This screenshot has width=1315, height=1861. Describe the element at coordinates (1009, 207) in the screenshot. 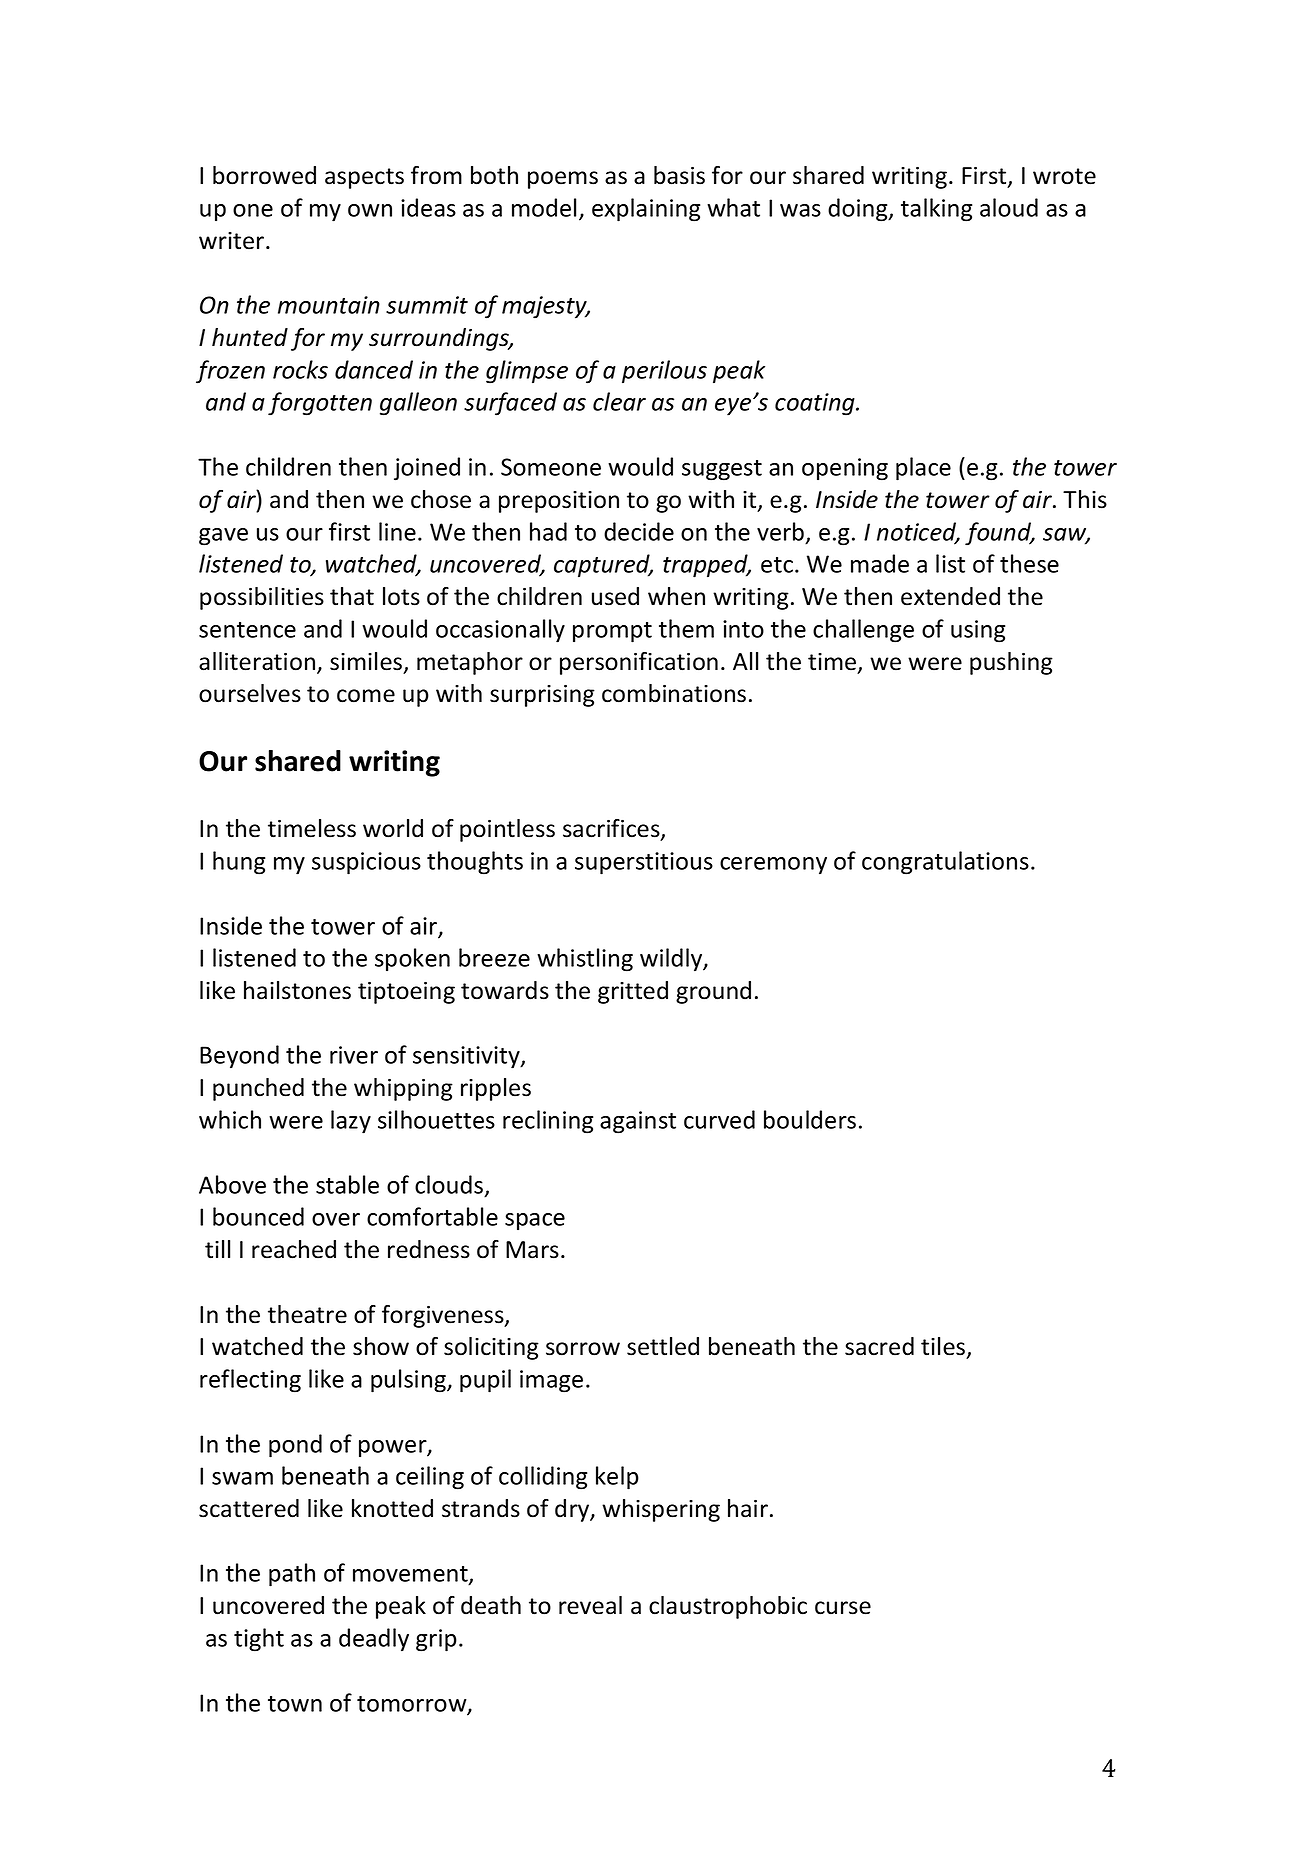

I see `aloud` at that location.
